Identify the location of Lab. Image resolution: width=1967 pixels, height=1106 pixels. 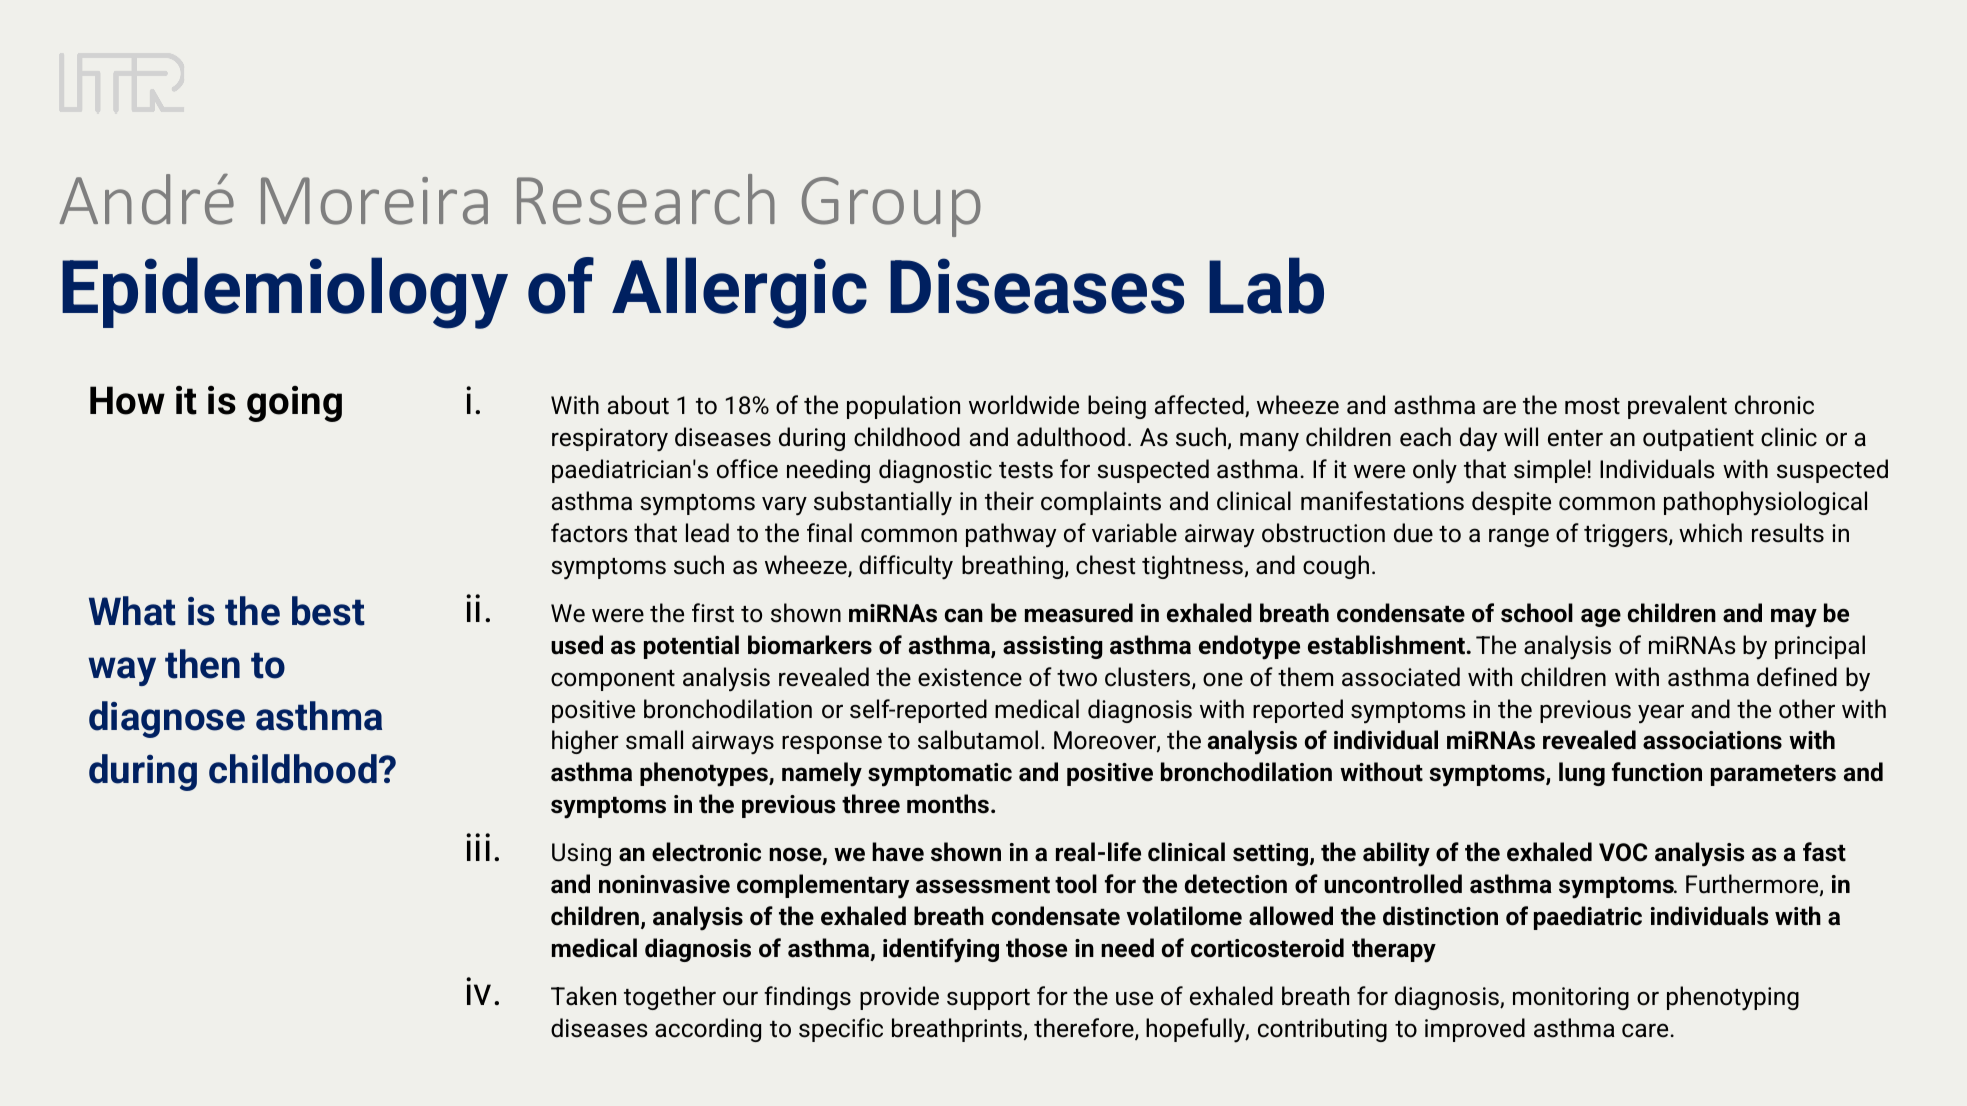
(1266, 285).
